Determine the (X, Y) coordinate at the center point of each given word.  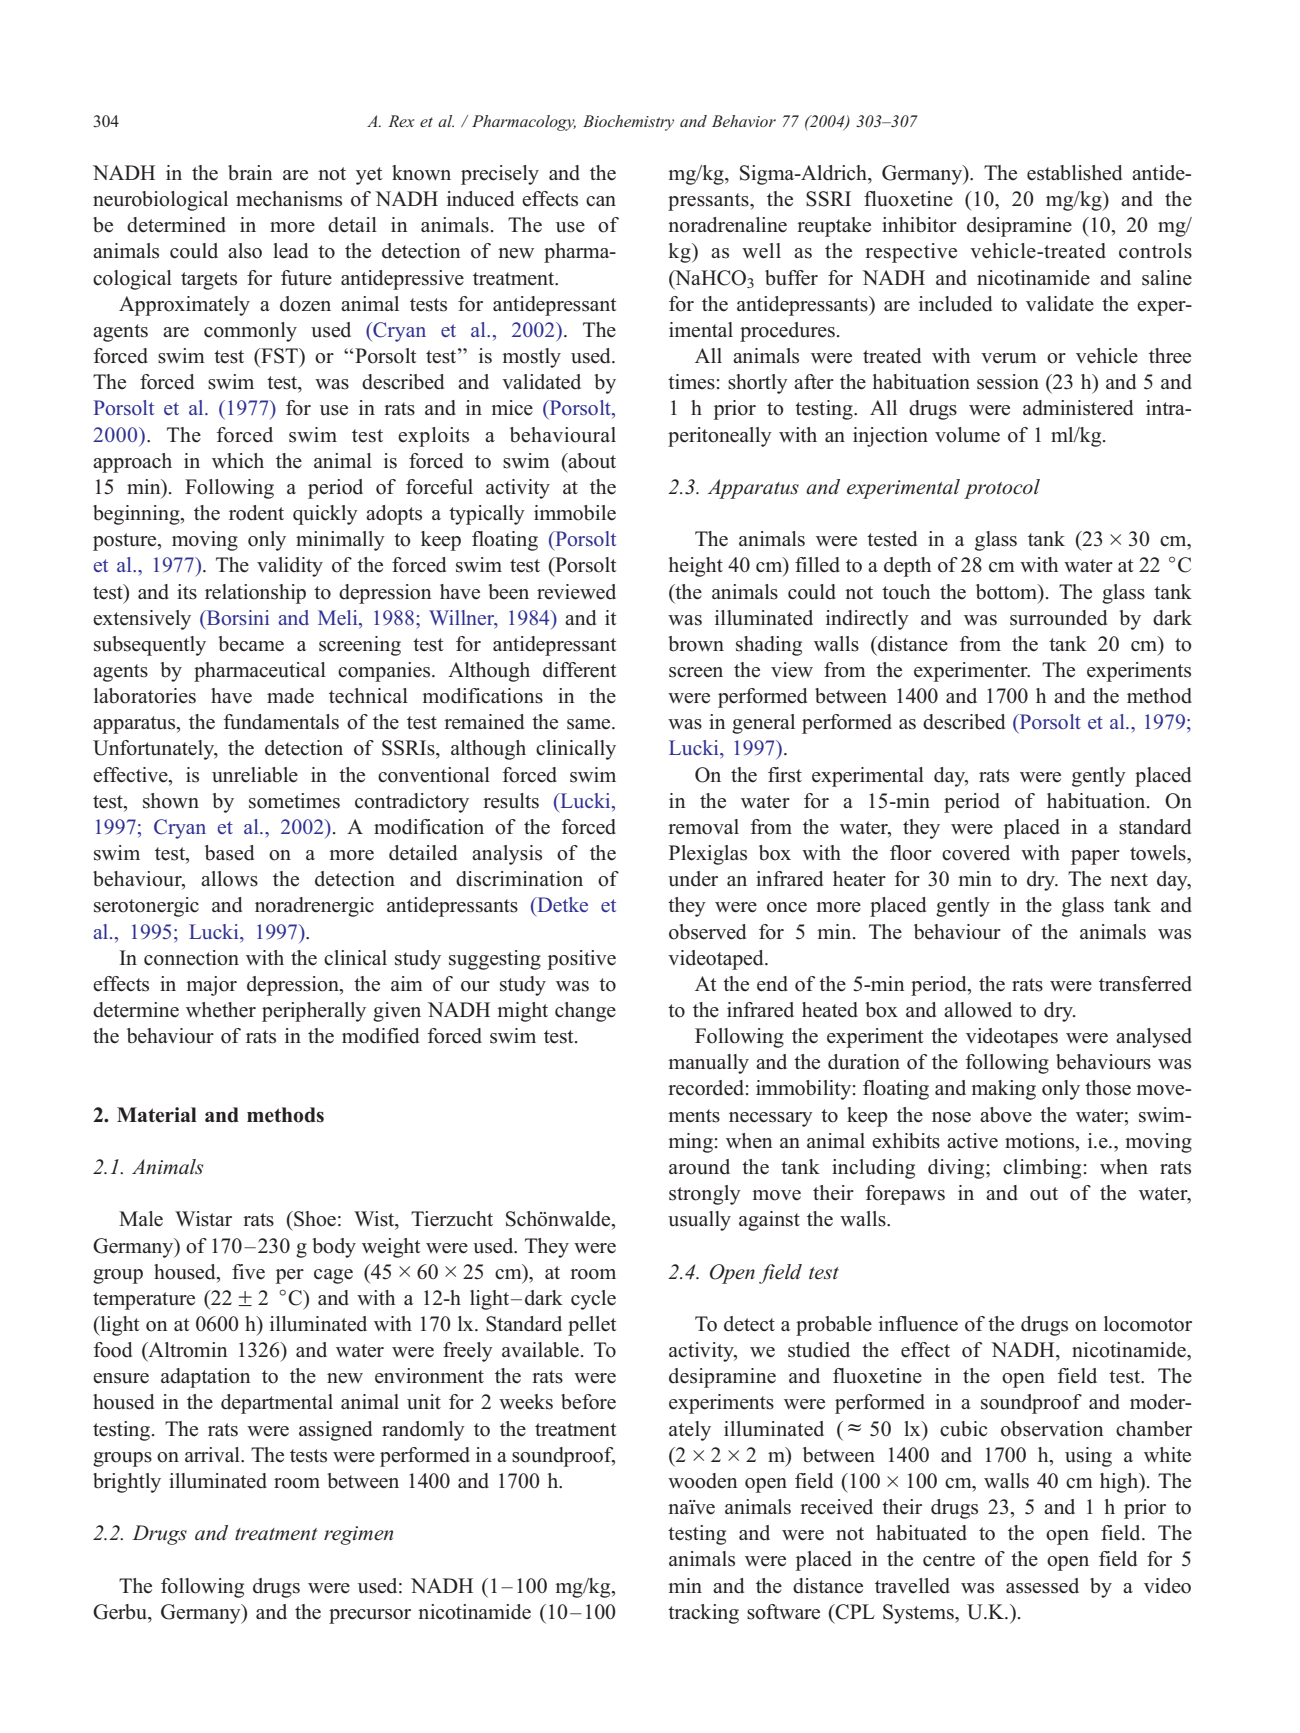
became (251, 644)
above (1006, 1115)
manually (708, 1064)
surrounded (1058, 618)
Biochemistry (628, 123)
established (1074, 173)
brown (696, 644)
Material (157, 1115)
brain (250, 173)
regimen (358, 1535)
